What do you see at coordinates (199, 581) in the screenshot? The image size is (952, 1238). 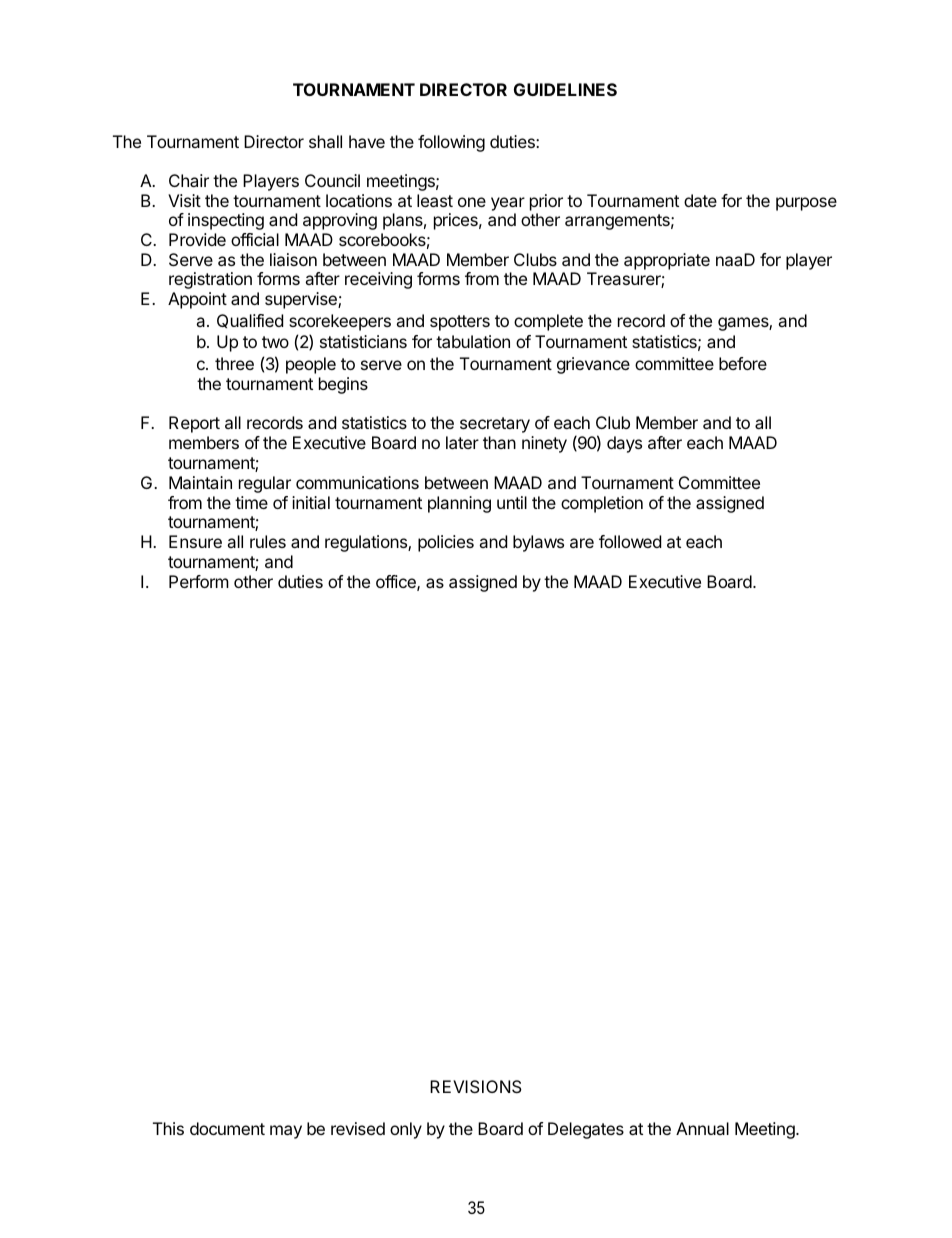 I see `Perform` at bounding box center [199, 581].
